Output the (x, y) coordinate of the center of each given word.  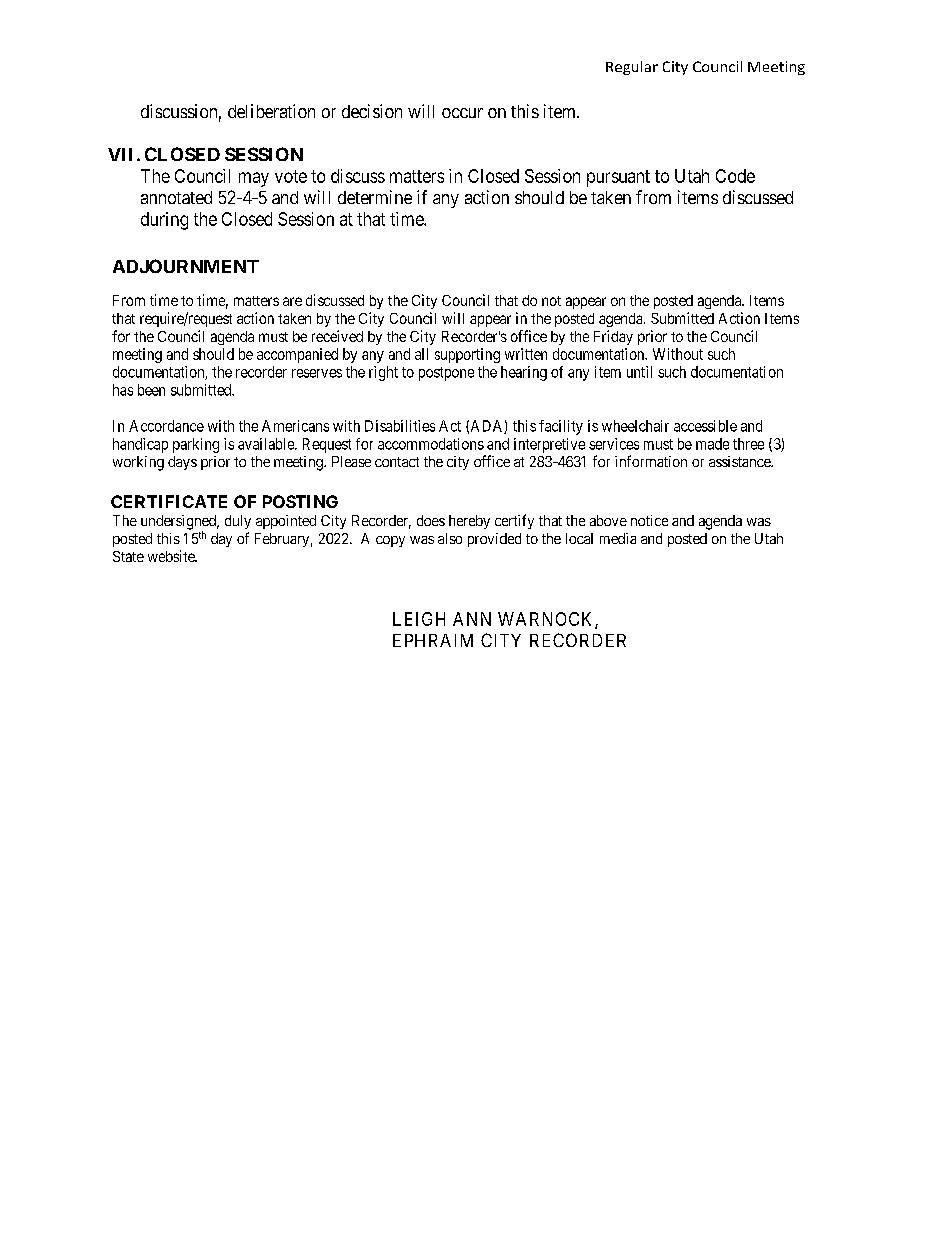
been (151, 390)
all (421, 354)
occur (462, 113)
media (618, 538)
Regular (632, 68)
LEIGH (419, 619)
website (172, 556)
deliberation (271, 111)
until (639, 372)
